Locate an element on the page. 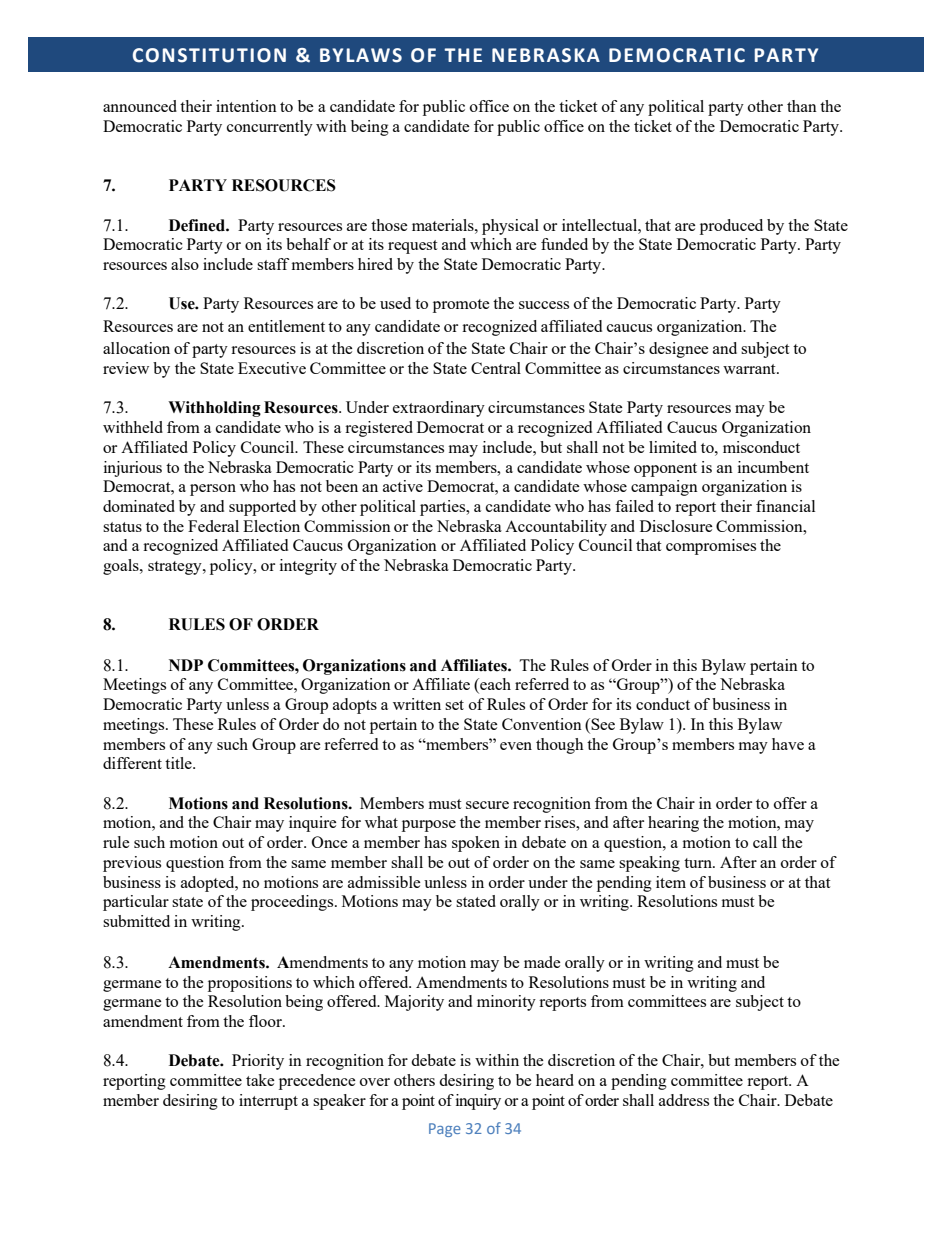  Disclosure is located at coordinates (676, 526).
